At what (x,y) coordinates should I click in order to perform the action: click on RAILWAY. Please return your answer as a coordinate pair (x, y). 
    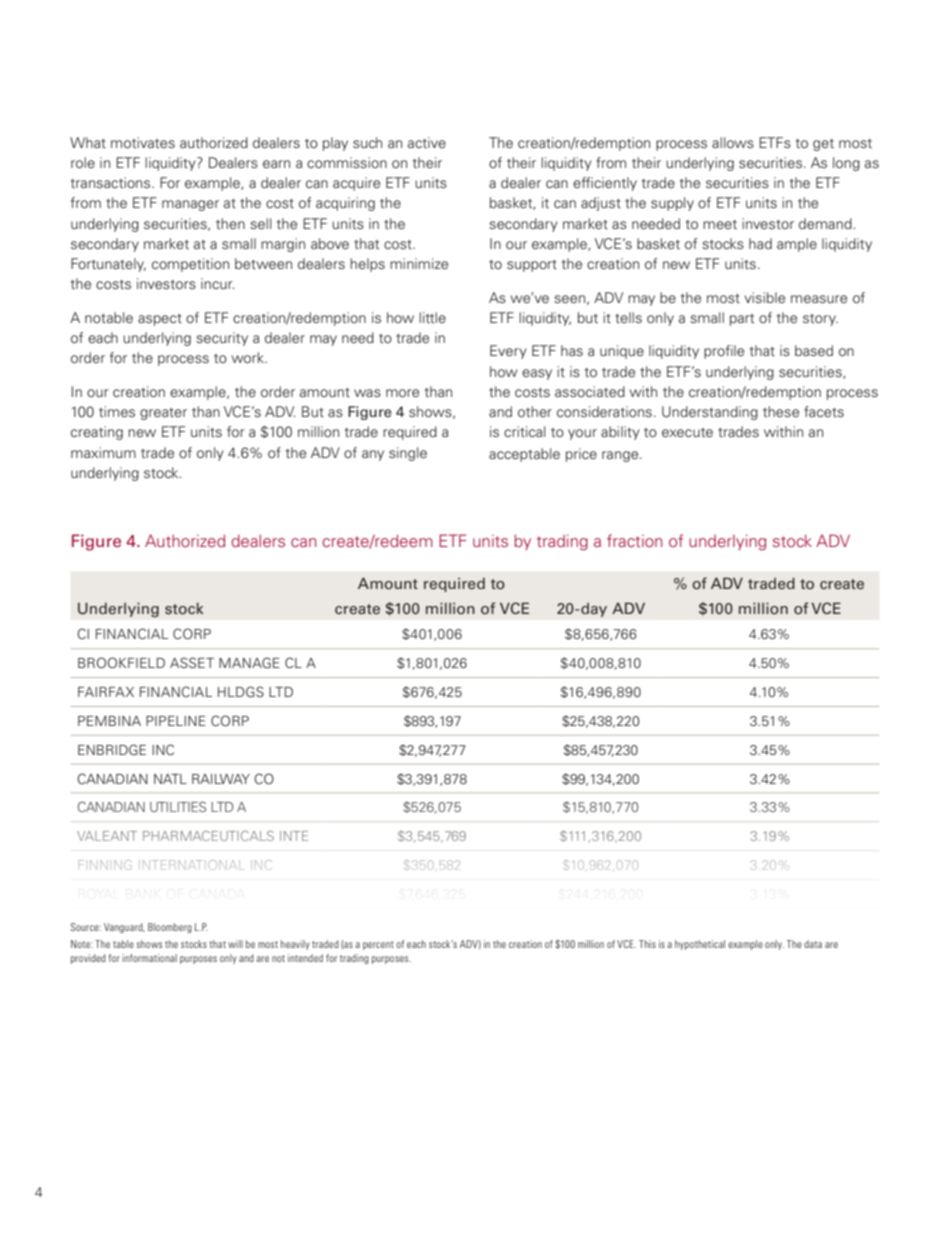
    Looking at the image, I should click on (221, 779).
